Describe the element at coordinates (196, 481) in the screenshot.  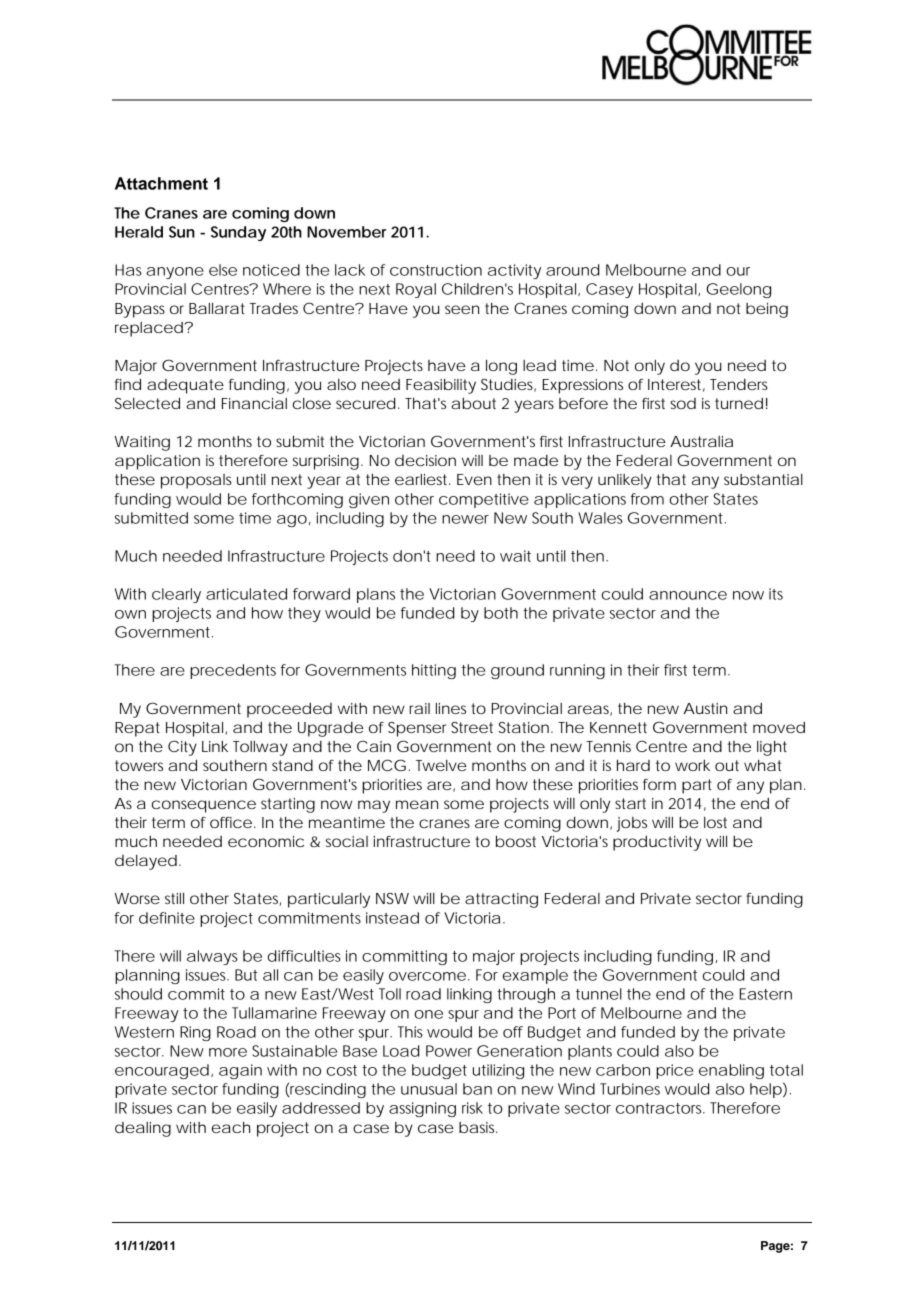
I see `proposals` at that location.
